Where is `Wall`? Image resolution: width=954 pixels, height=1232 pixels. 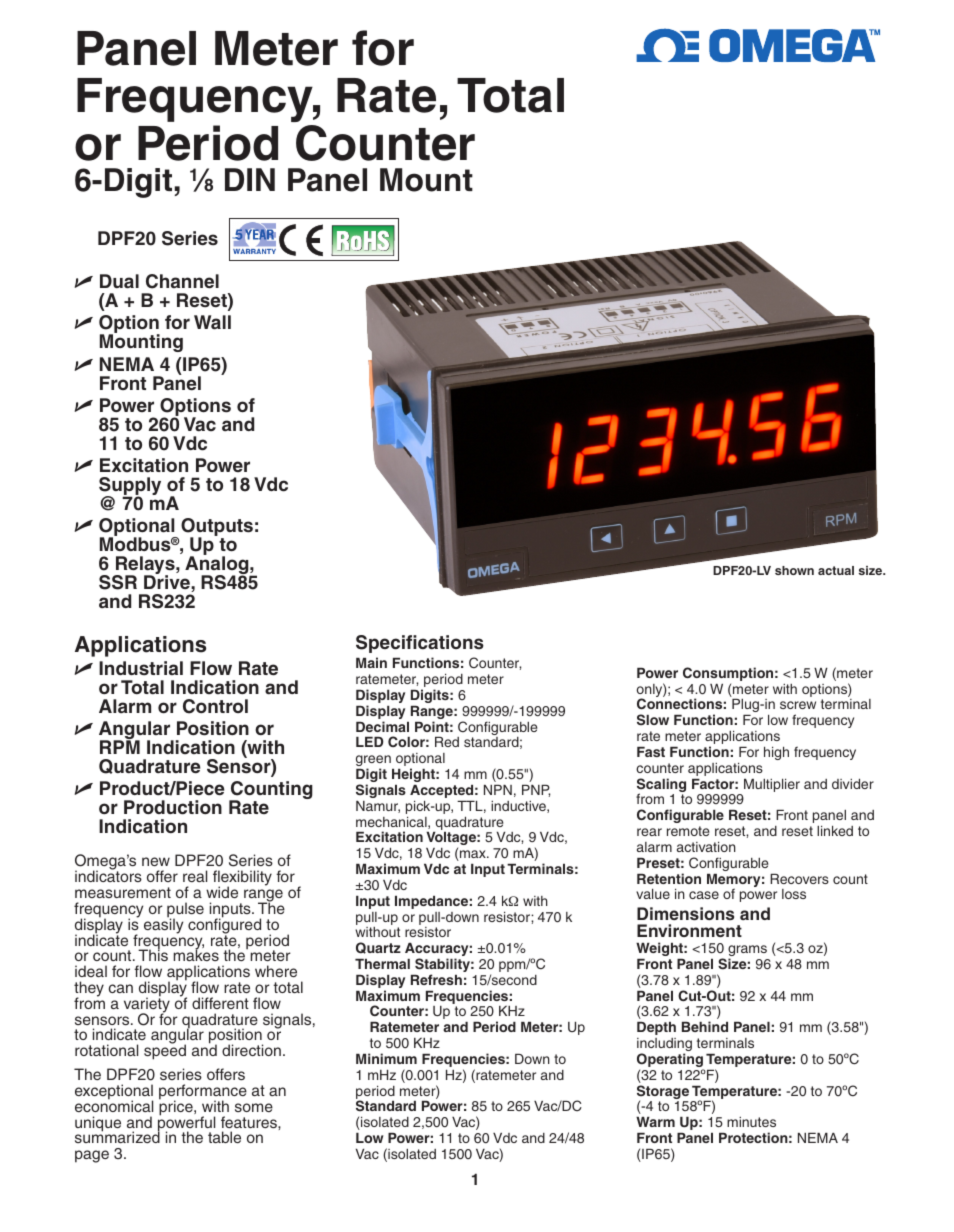
Wall is located at coordinates (212, 322).
